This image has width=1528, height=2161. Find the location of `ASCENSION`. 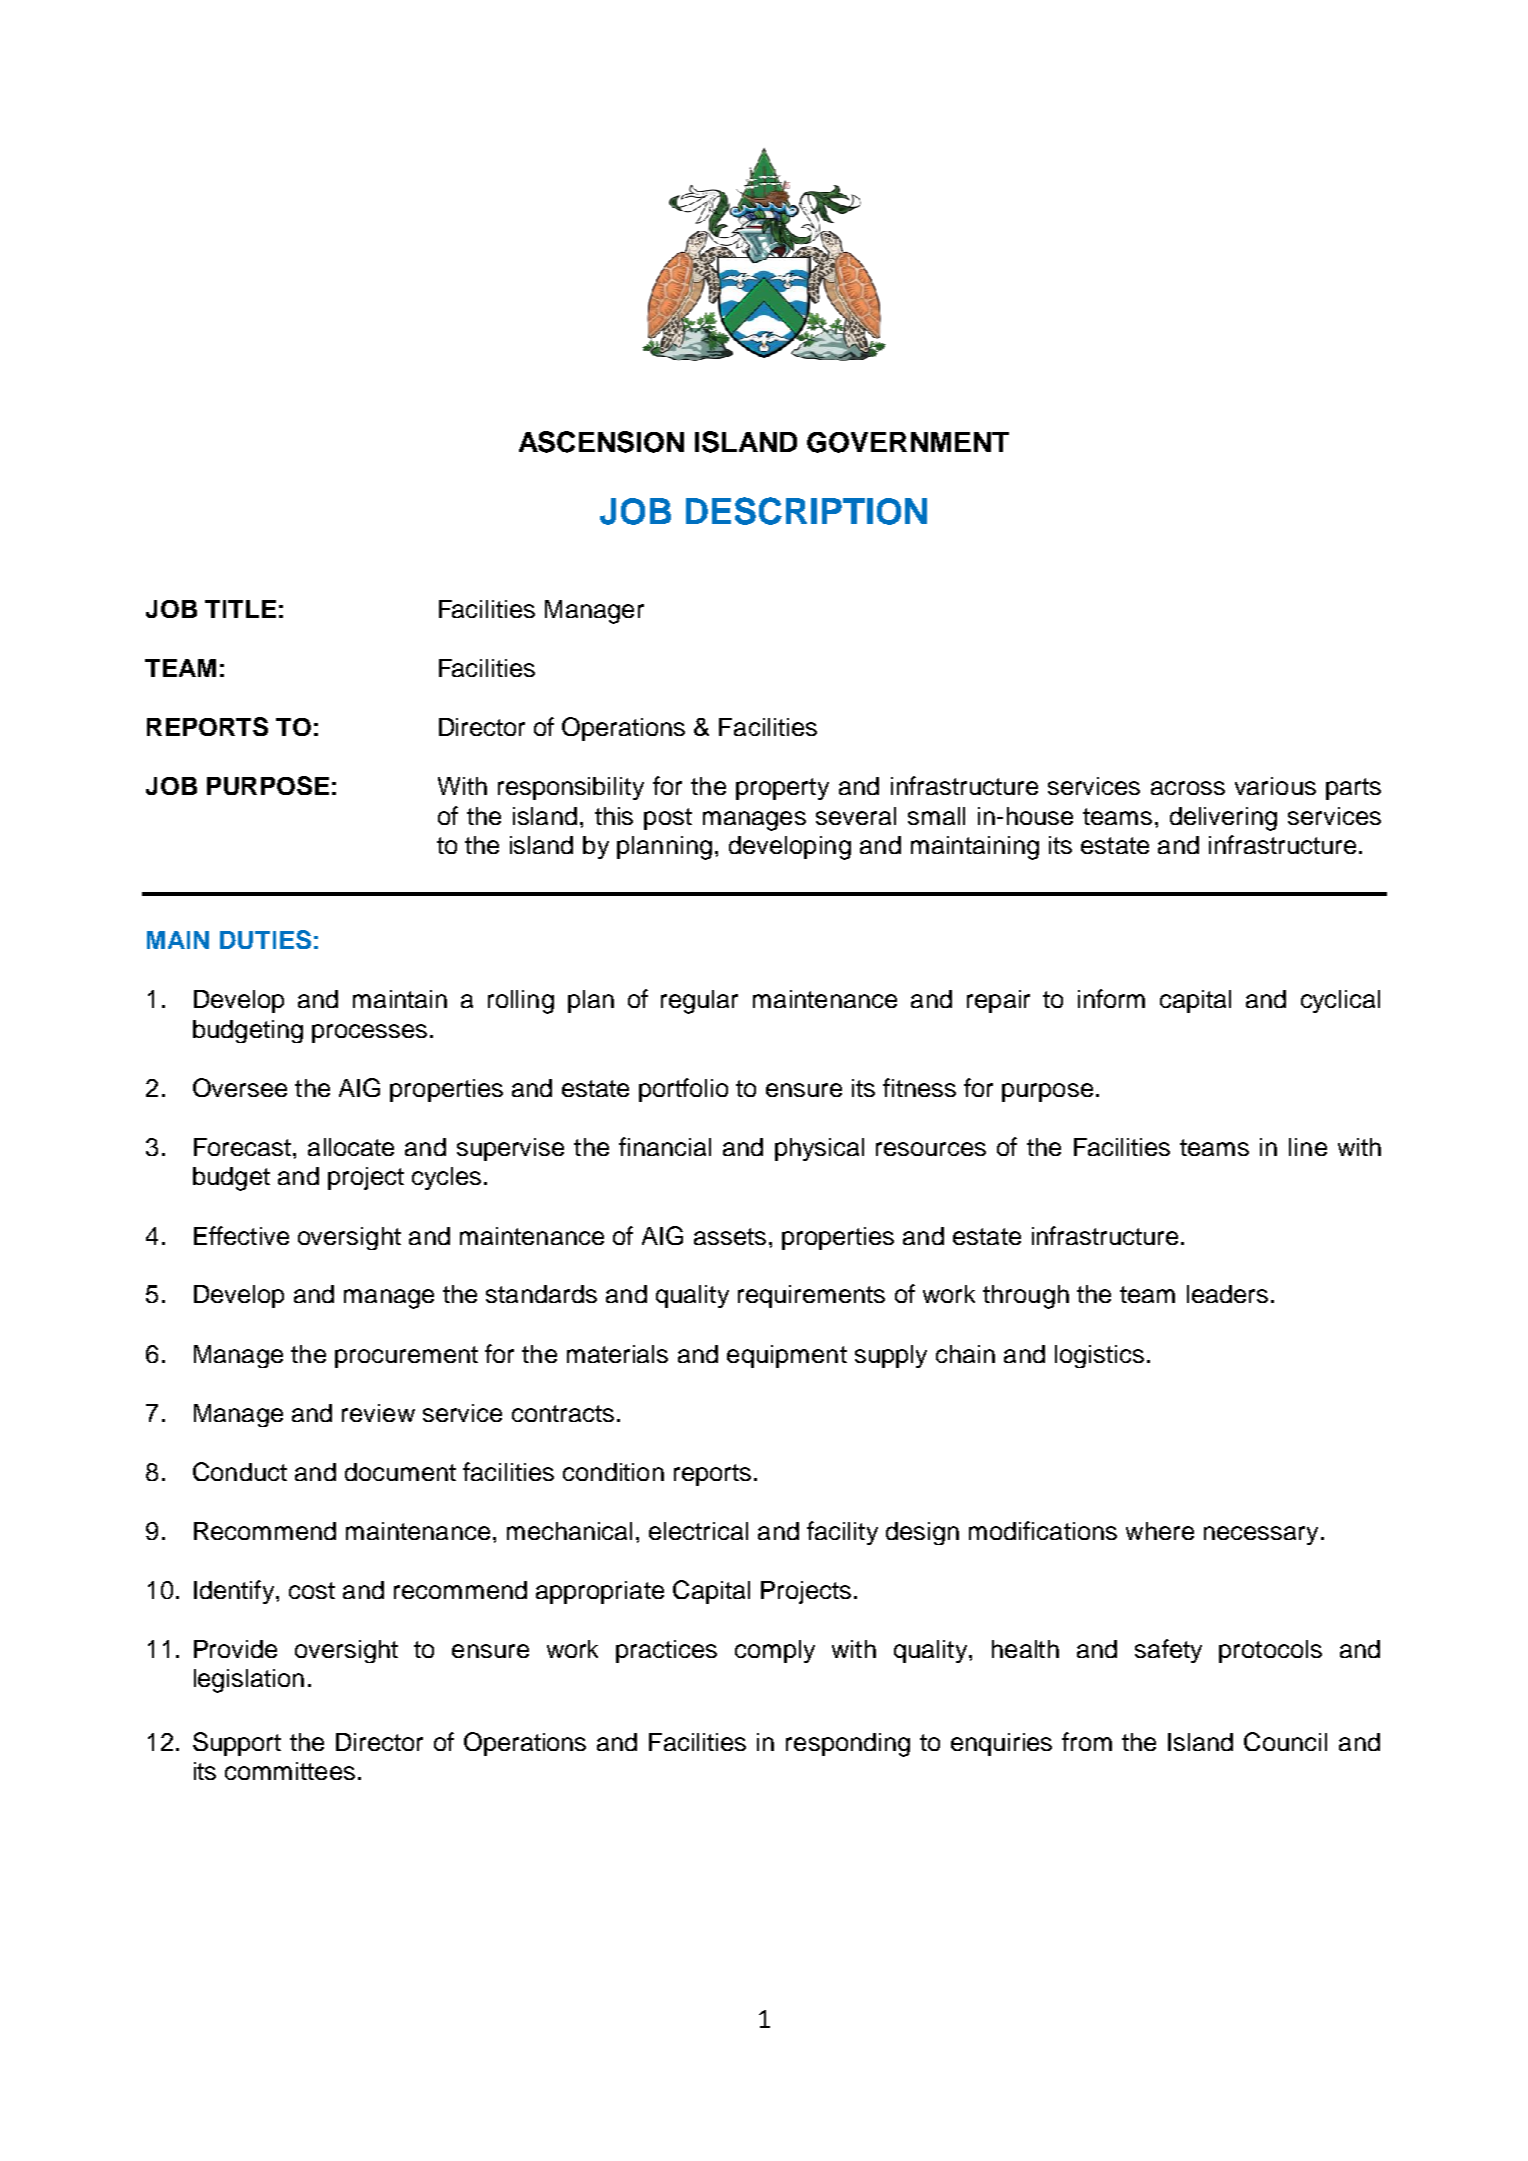

ASCENSION is located at coordinates (601, 442).
